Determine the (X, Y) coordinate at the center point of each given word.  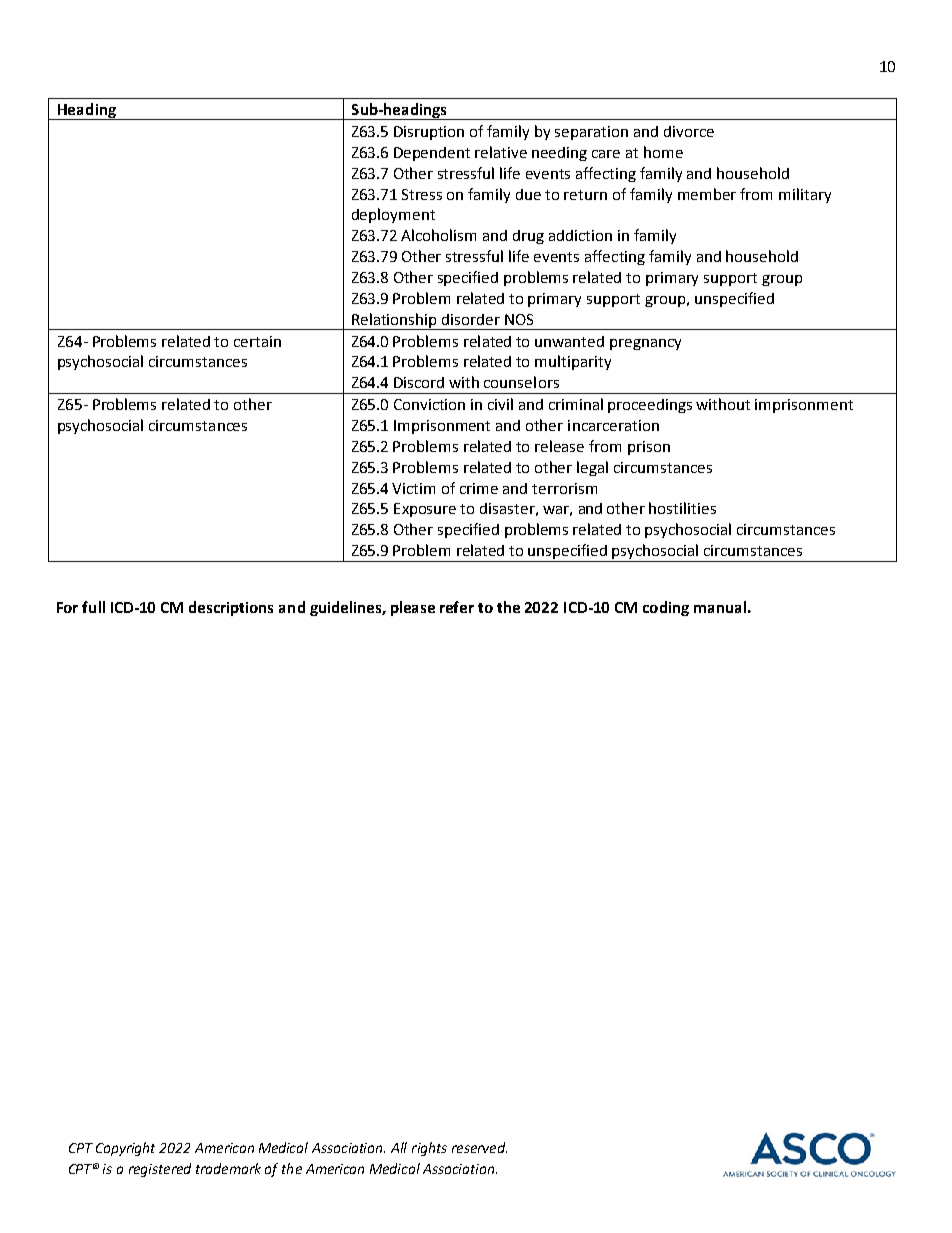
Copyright (125, 1149)
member (707, 194)
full (93, 607)
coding (666, 608)
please (413, 608)
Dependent (432, 154)
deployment (393, 215)
